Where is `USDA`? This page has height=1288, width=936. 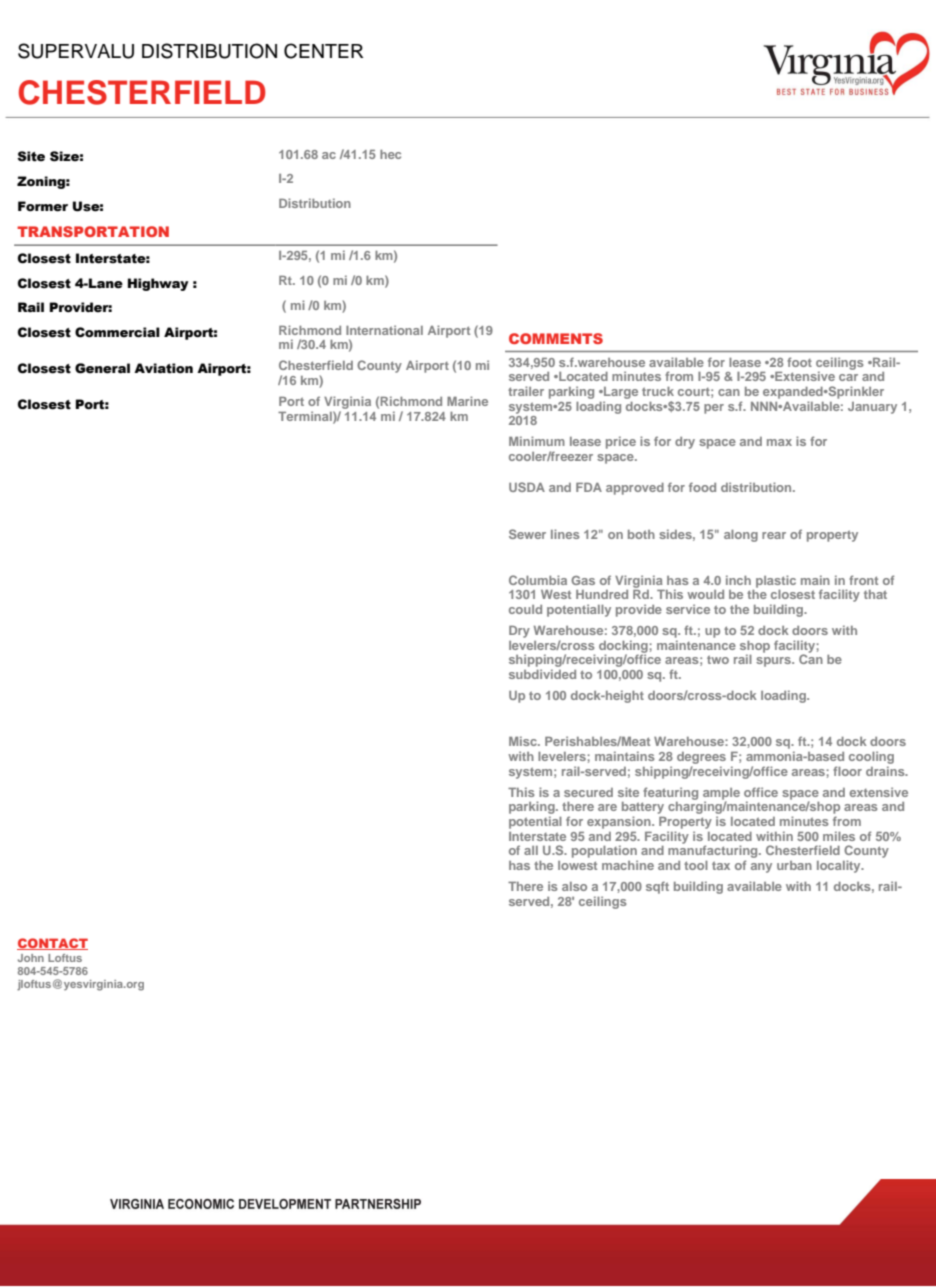
USDA is located at coordinates (527, 487).
